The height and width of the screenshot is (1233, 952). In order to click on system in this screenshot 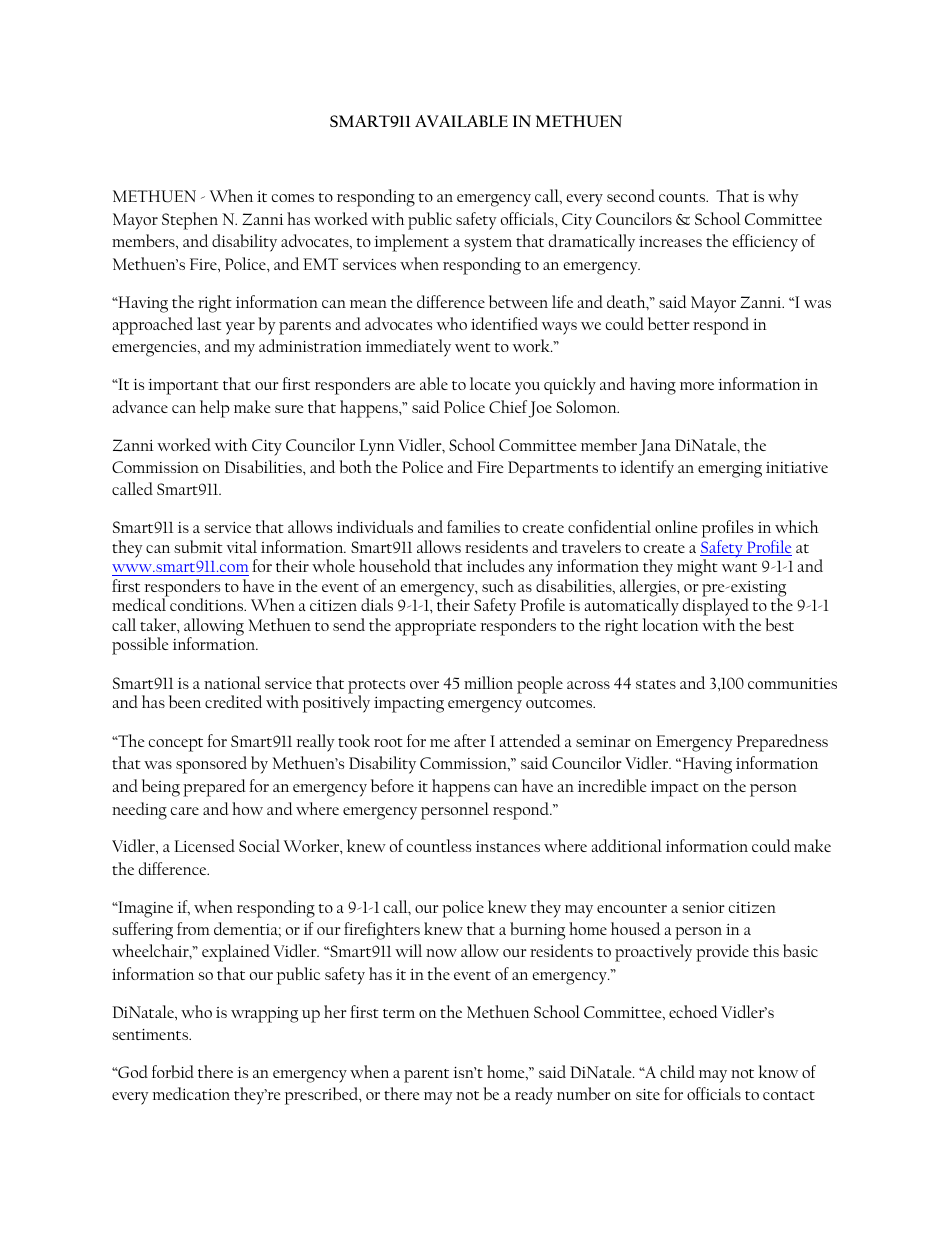, I will do `click(488, 245)`.
